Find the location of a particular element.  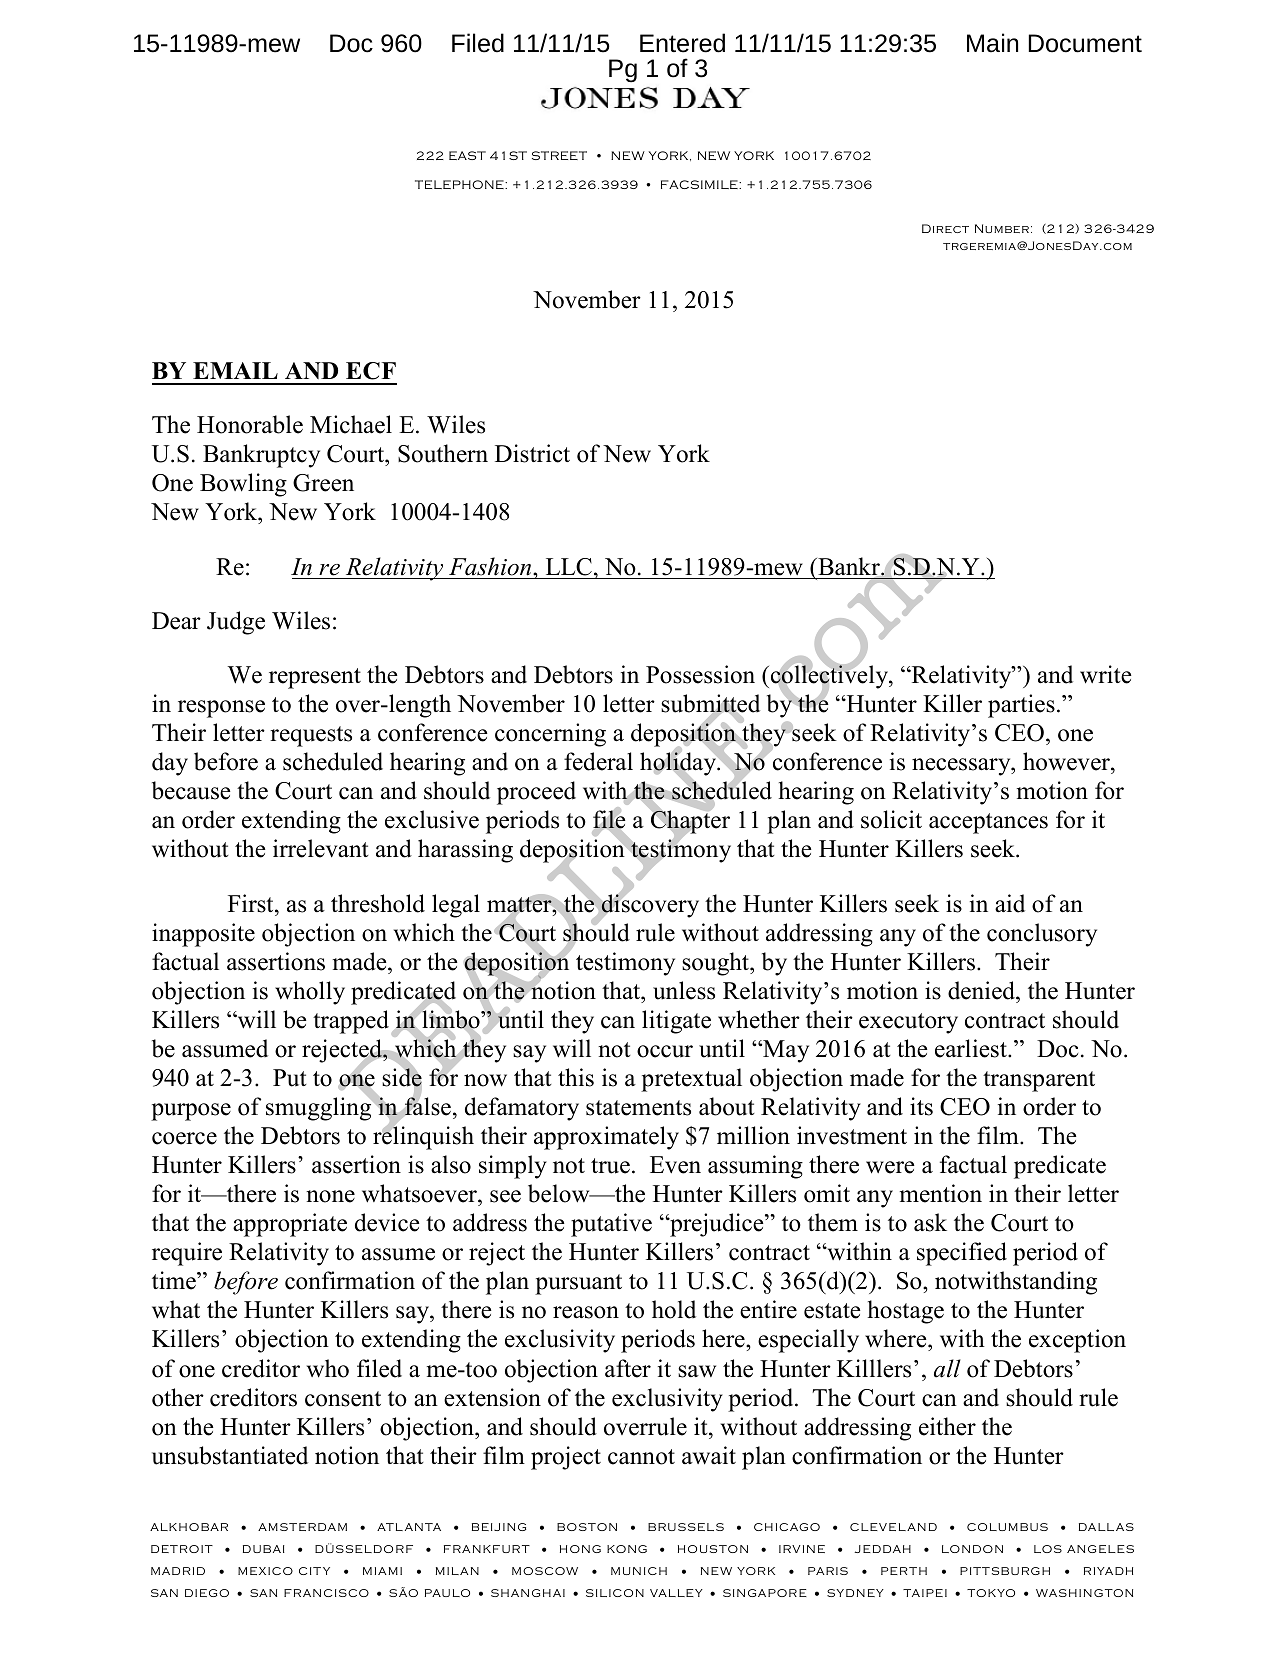

District is located at coordinates (532, 453).
